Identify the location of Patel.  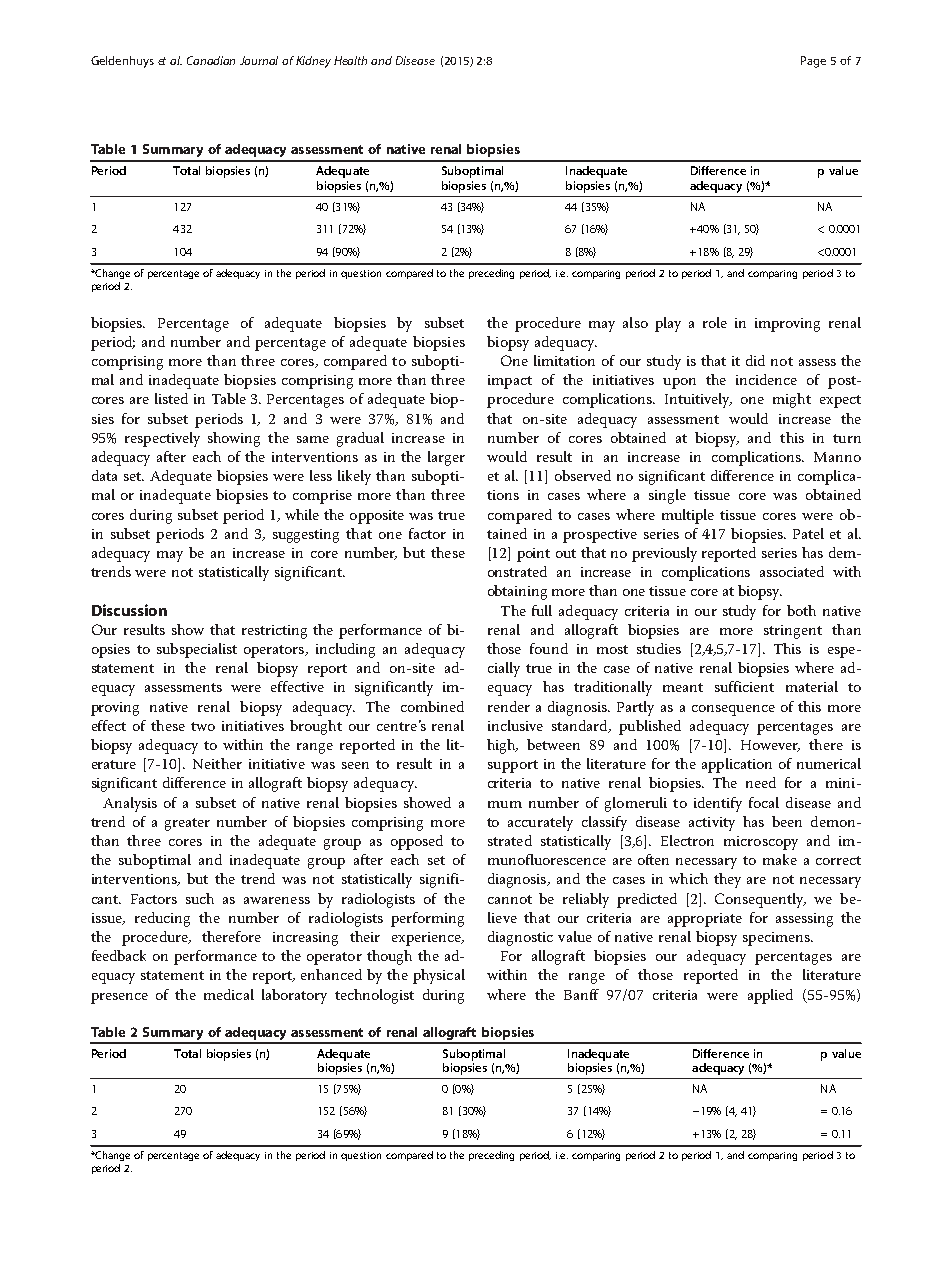
(808, 533).
